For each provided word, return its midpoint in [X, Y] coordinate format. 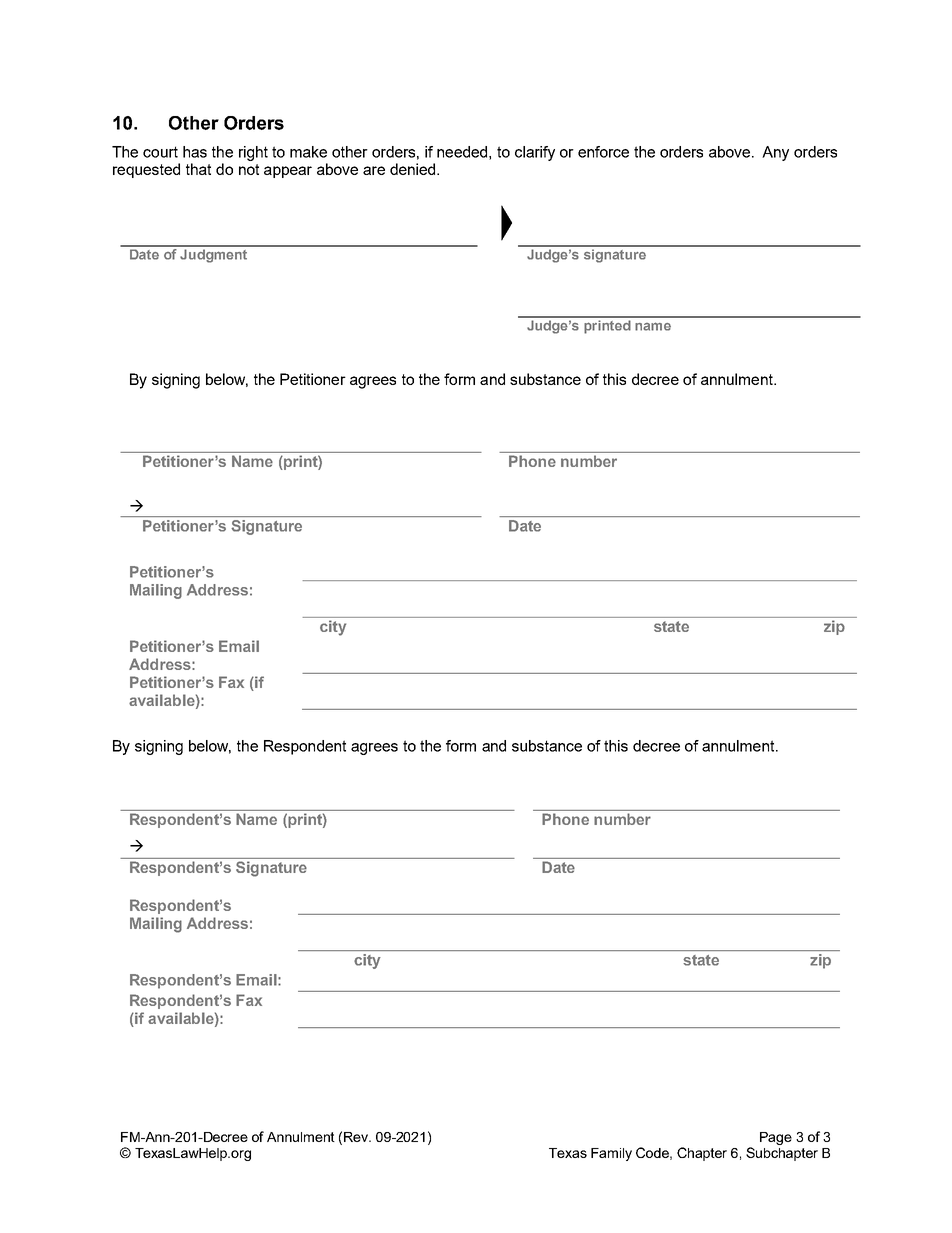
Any [775, 153]
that [198, 169]
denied [414, 169]
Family [611, 1154]
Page [776, 1138]
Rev [357, 1137]
